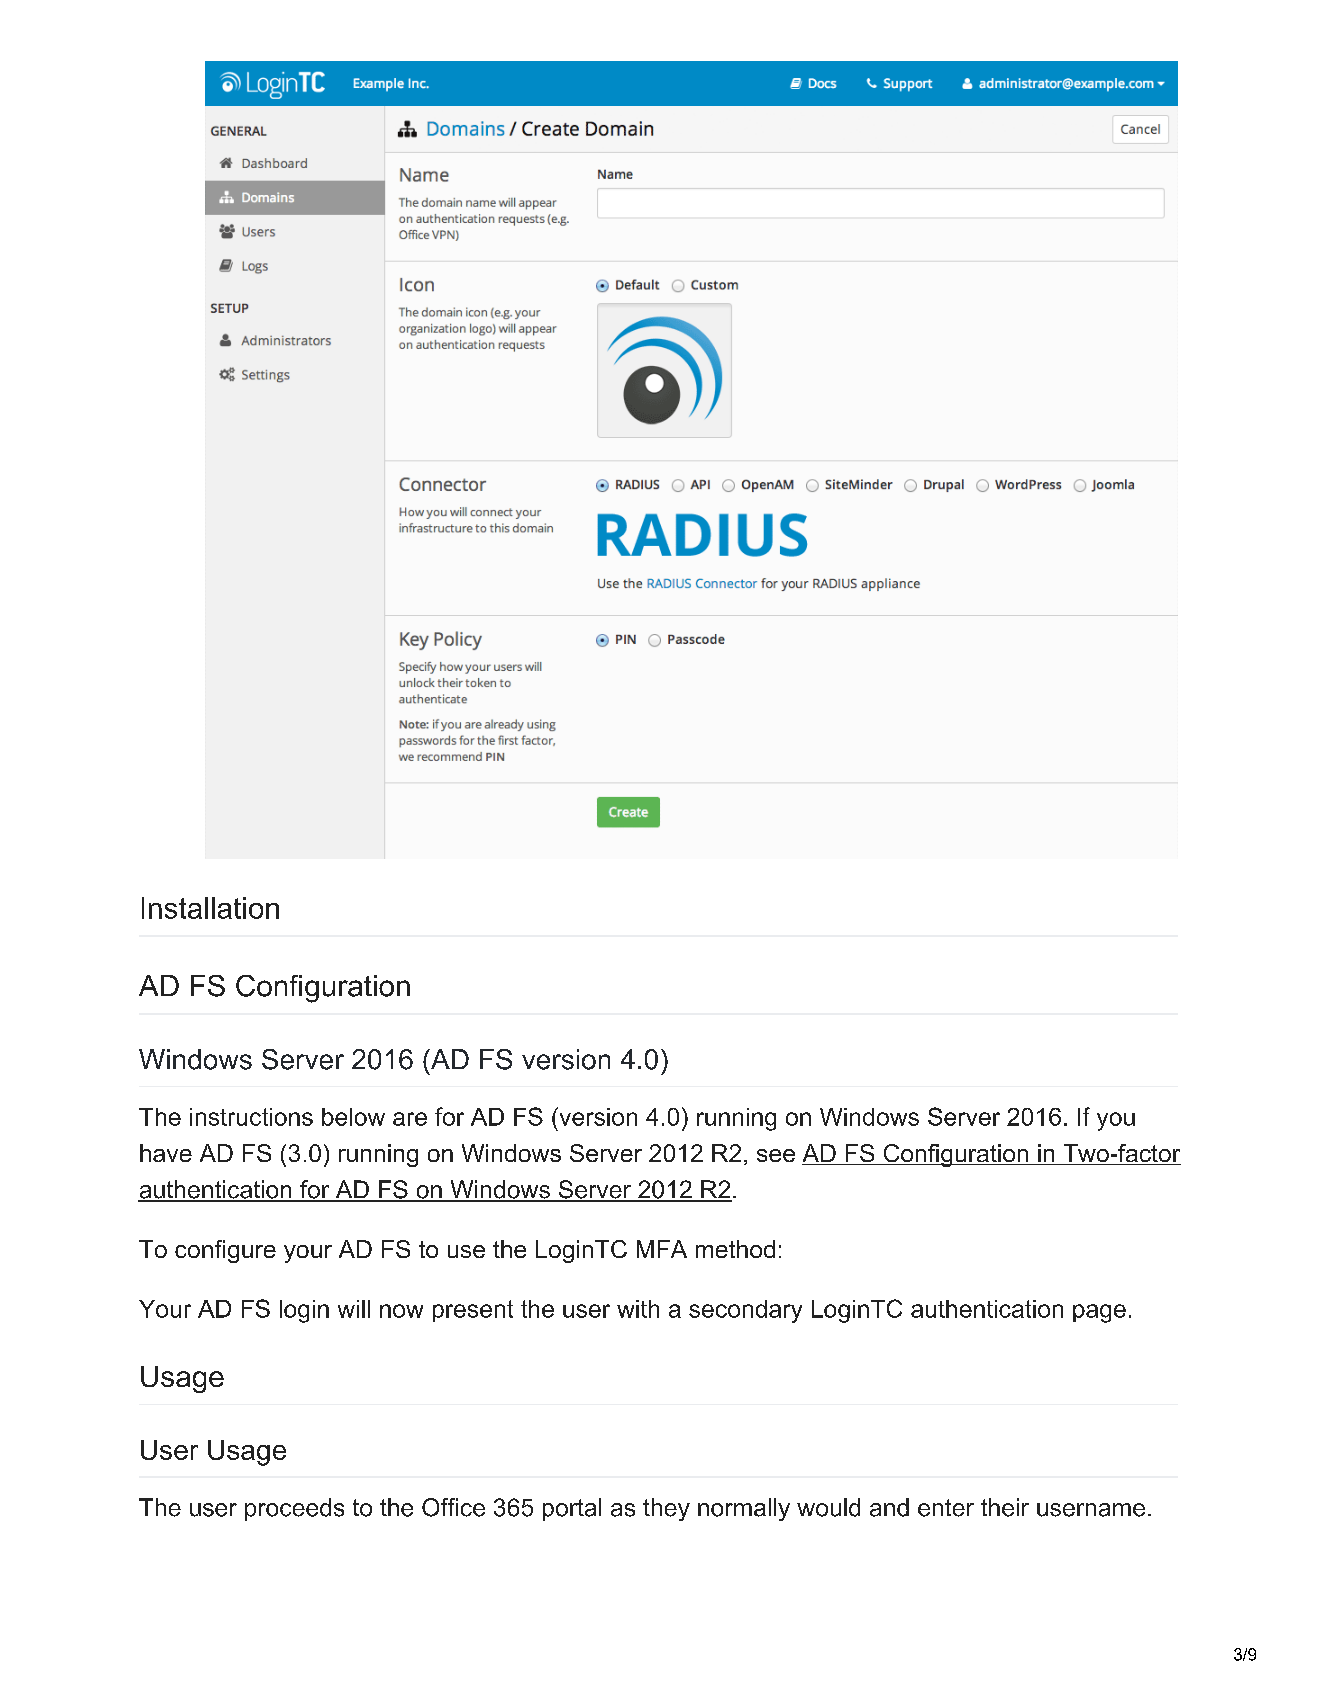  I want to click on their, so click(1005, 1507).
